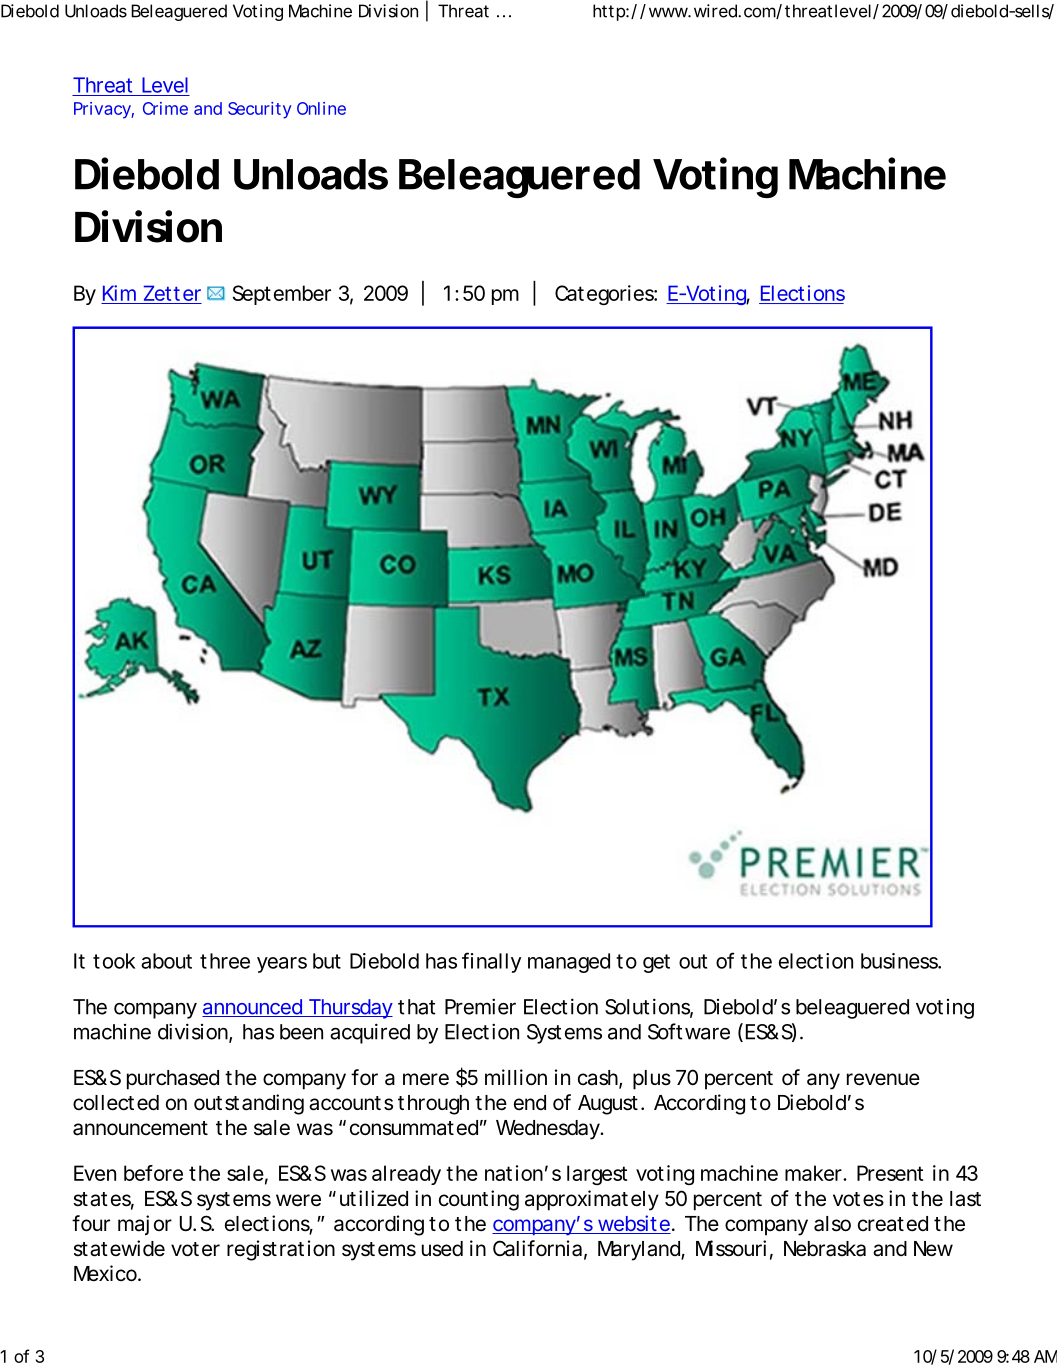  I want to click on business, so click(900, 961).
